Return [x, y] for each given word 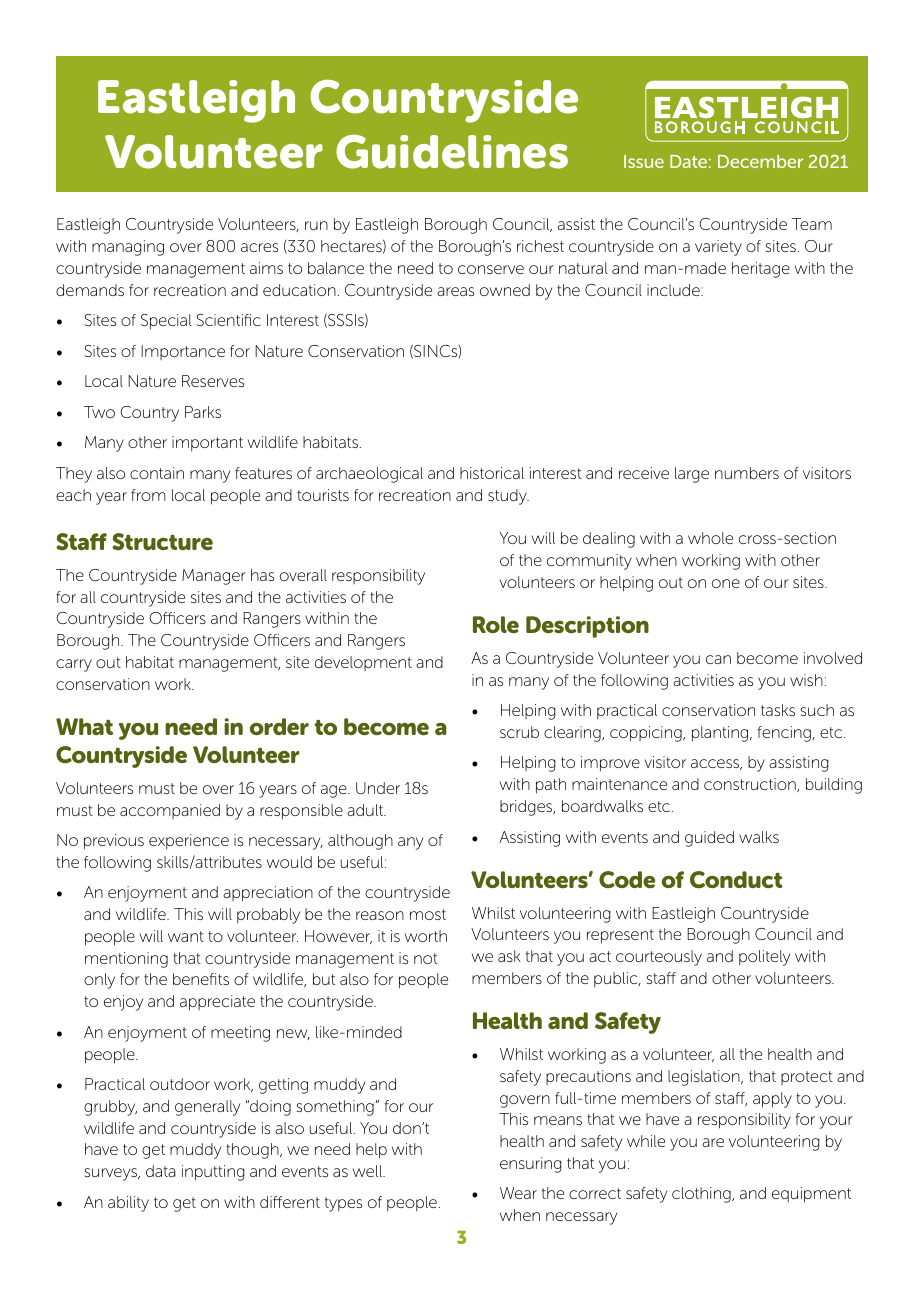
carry [74, 665]
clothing [702, 1195]
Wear [518, 1193]
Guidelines [452, 151]
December [760, 161]
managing [128, 248]
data [161, 1171]
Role [496, 624]
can [718, 659]
